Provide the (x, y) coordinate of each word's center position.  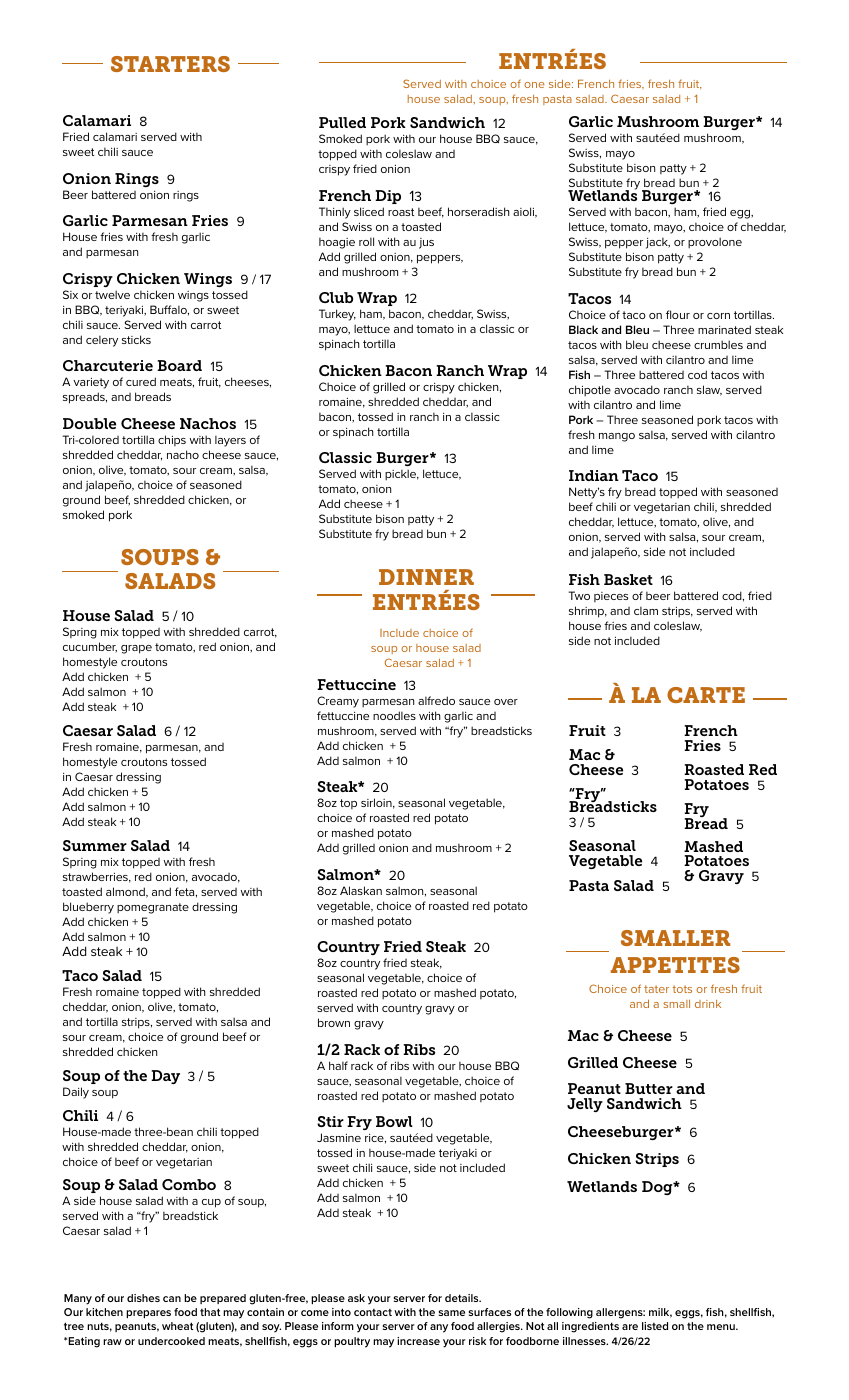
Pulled (342, 122)
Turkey (337, 315)
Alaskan (361, 890)
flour (678, 314)
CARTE (706, 695)
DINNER (426, 577)
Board (179, 365)
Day (165, 1077)
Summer (95, 845)
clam (646, 610)
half (338, 1065)
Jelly (585, 1105)
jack (658, 243)
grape (136, 649)
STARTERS (170, 64)
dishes (143, 1298)
